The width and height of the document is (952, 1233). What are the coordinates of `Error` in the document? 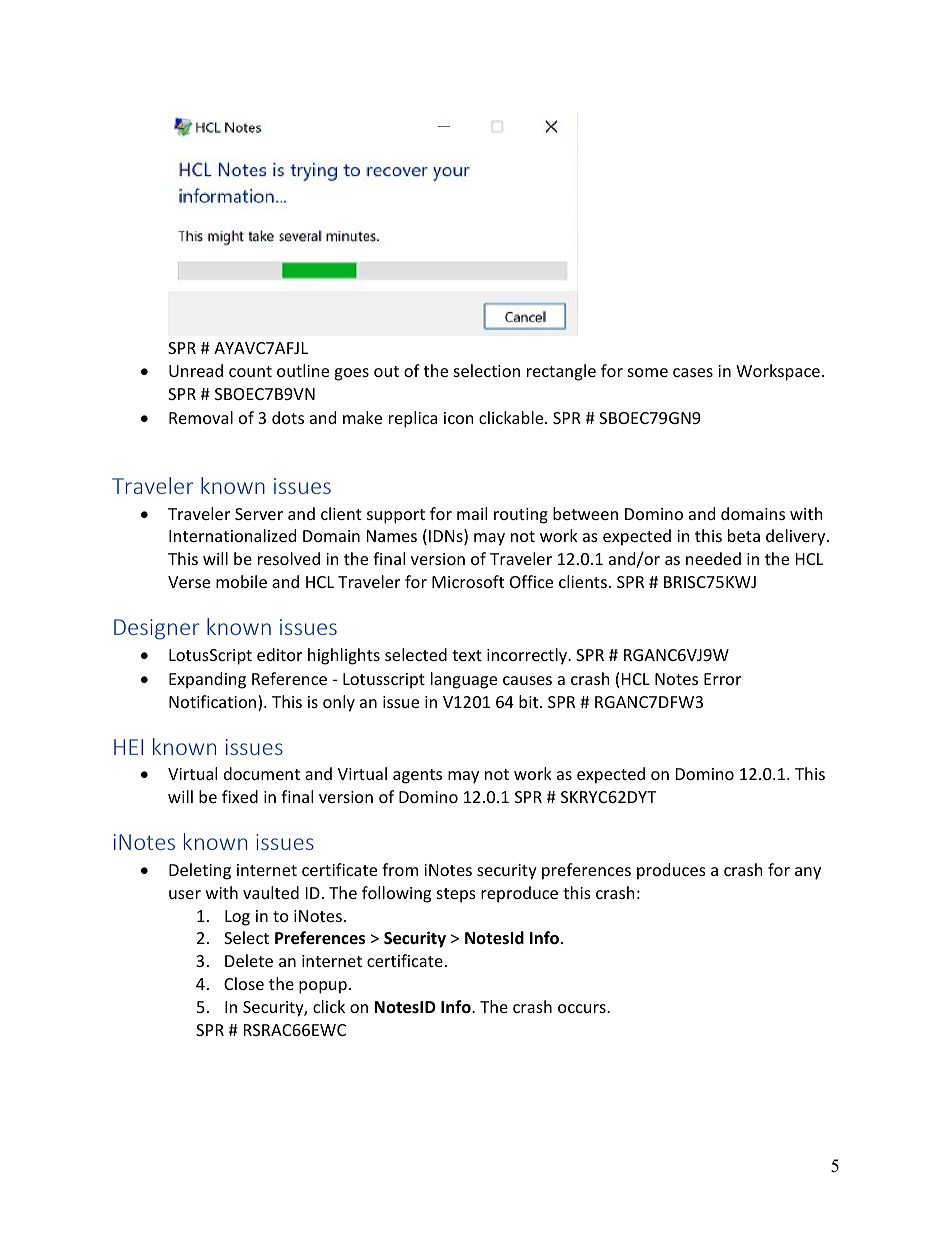 It's located at (722, 679).
